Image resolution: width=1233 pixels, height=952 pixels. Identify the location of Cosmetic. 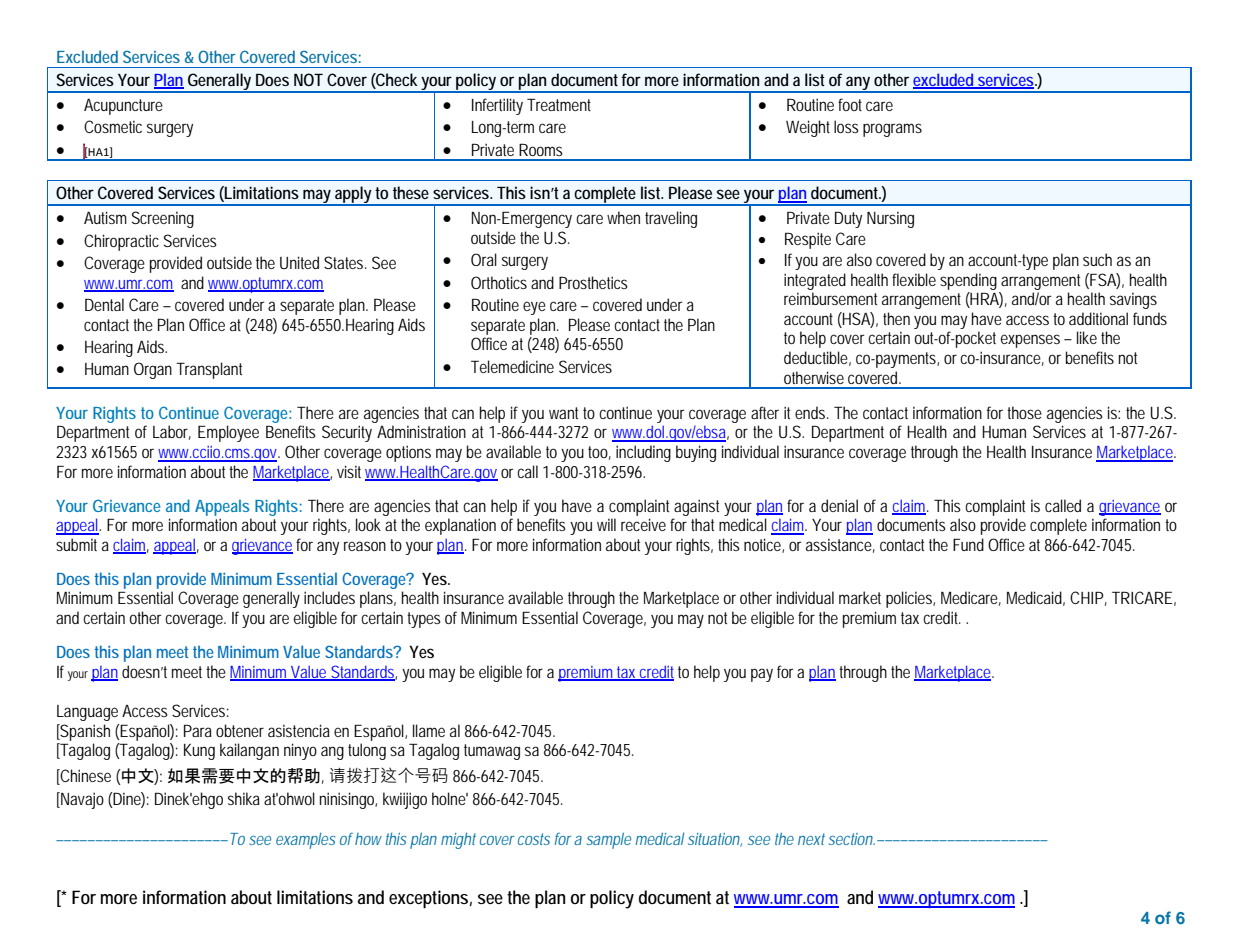
(113, 126).
